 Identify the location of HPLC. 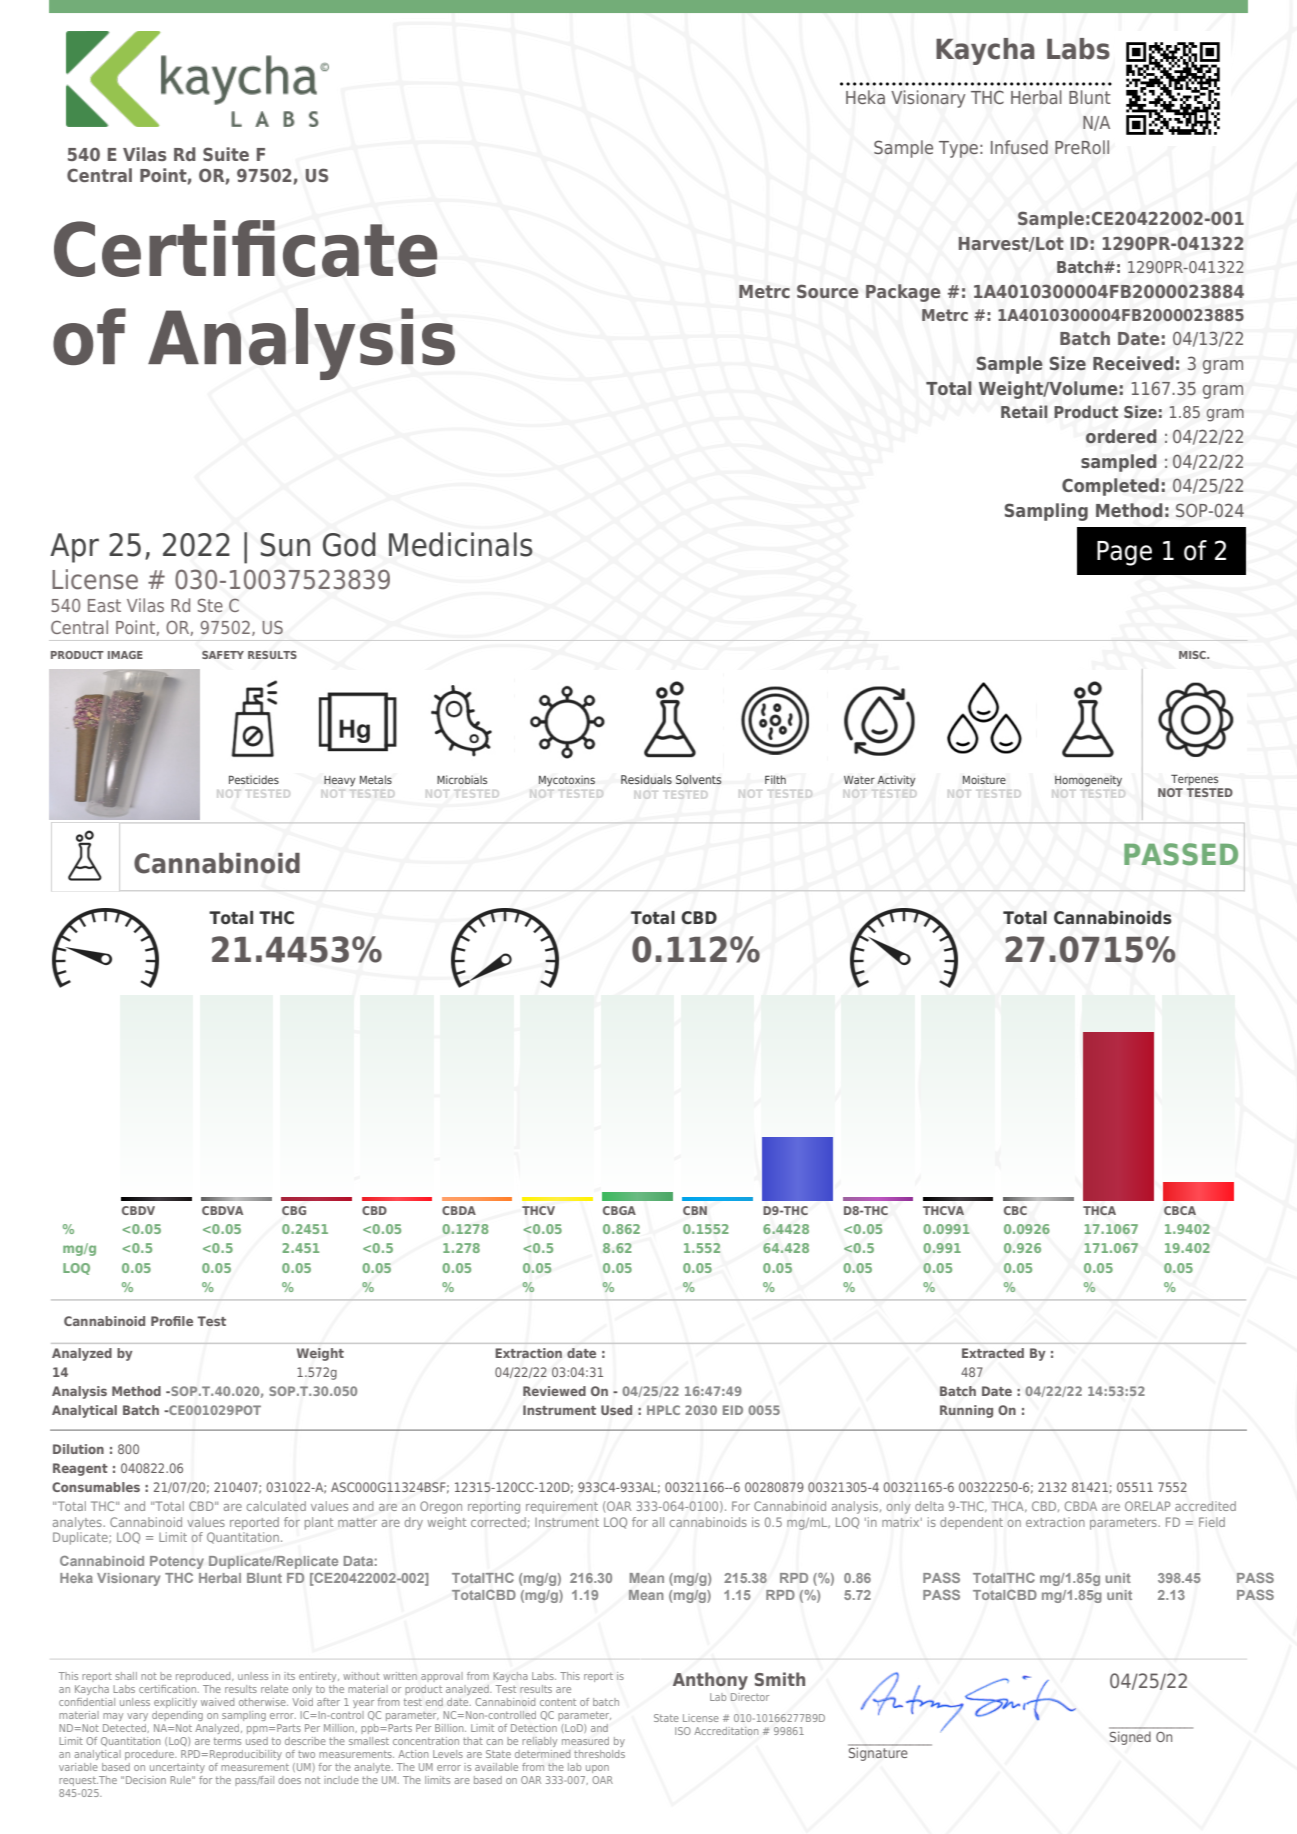
(663, 1410).
